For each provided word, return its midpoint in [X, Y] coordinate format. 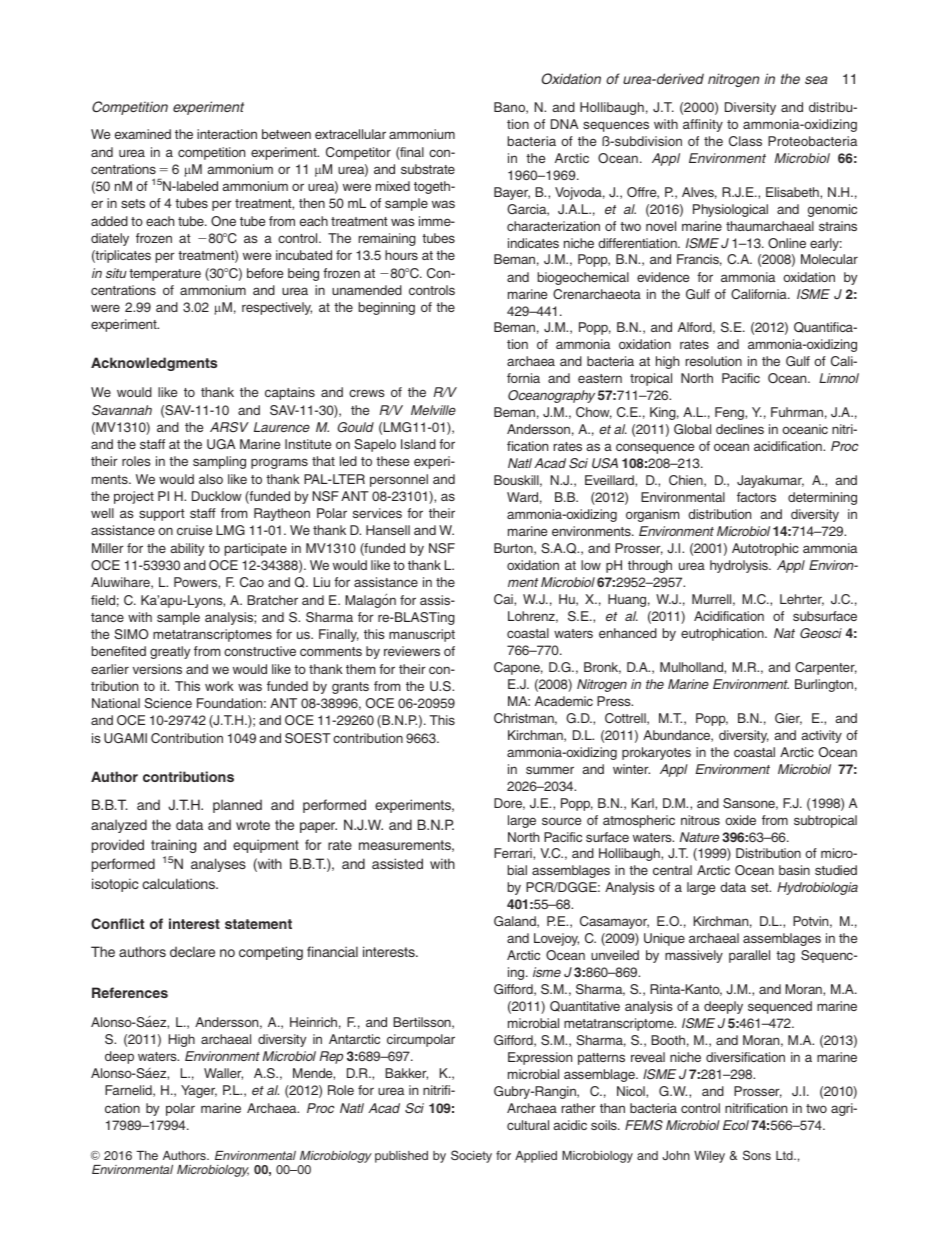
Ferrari [514, 853]
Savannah [122, 410]
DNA [564, 124]
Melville [433, 410]
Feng [730, 413]
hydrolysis [740, 566]
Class [745, 141]
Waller [223, 1074]
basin [794, 870]
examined [143, 134]
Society [471, 1156]
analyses [218, 865]
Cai [504, 599]
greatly [170, 652]
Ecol [736, 1125]
